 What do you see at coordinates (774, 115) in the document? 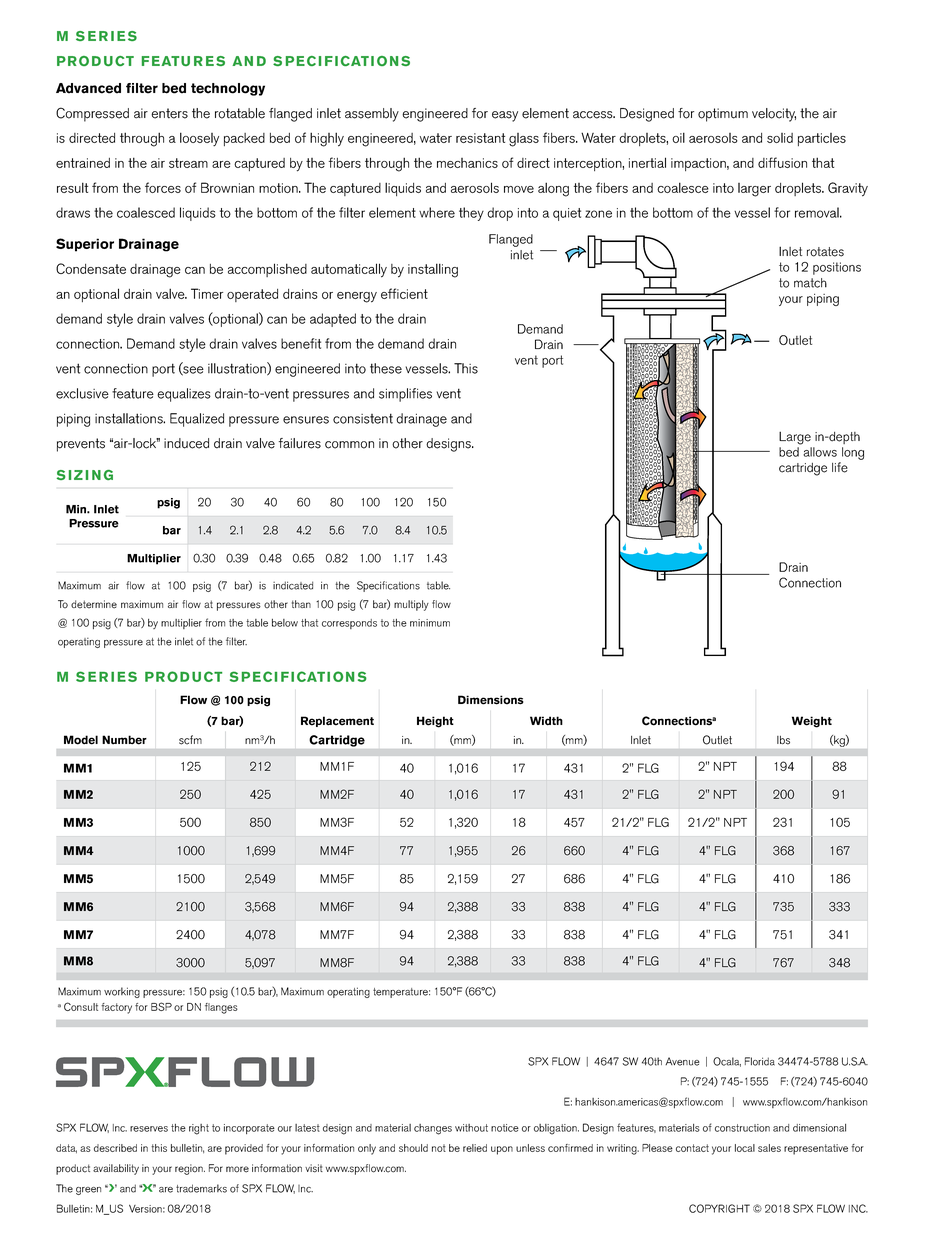
I see `velocity` at bounding box center [774, 115].
